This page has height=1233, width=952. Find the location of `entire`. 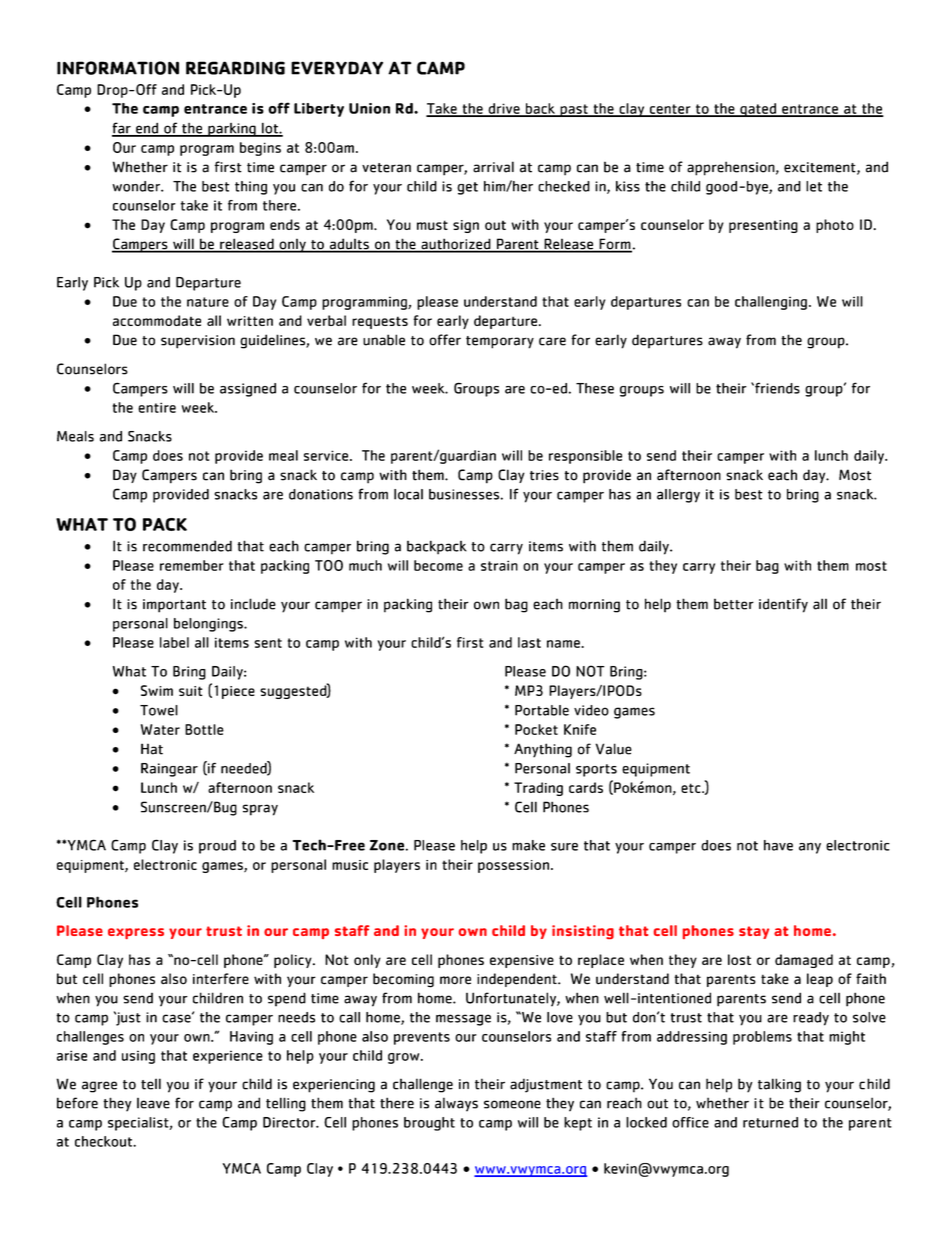

entire is located at coordinates (157, 407).
